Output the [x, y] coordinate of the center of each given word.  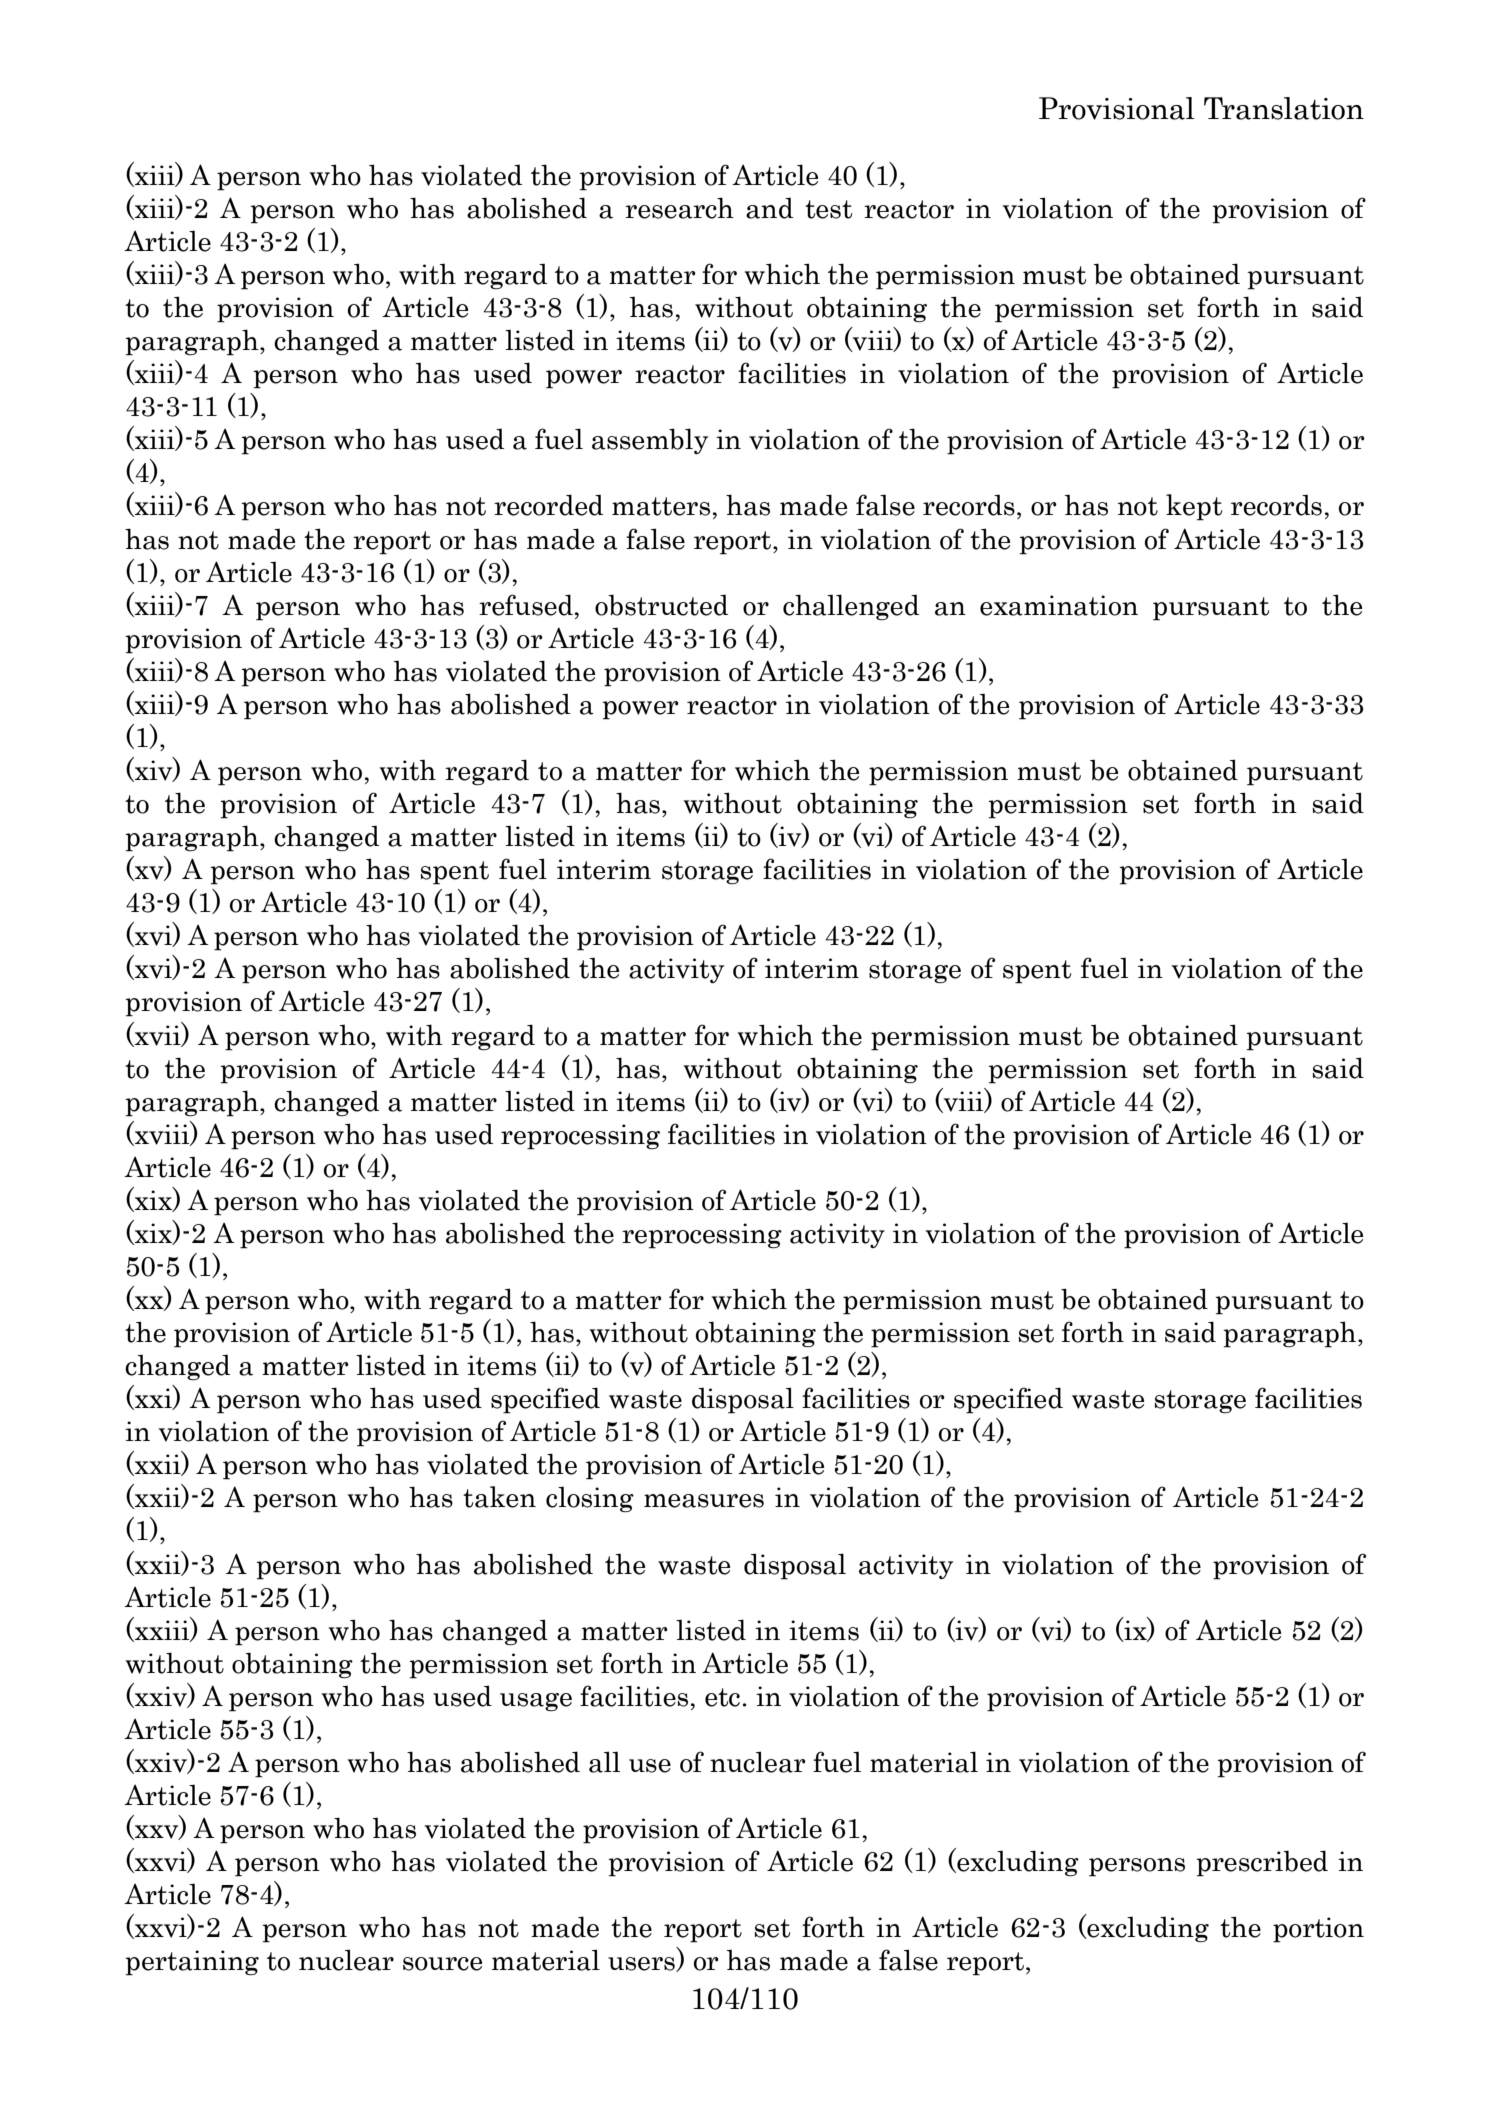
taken [499, 1497]
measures [704, 1501]
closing [590, 1499]
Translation [1284, 108]
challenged [851, 607]
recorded [548, 505]
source [442, 1964]
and [769, 208]
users [642, 1964]
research [679, 208]
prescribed [1262, 1863]
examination [1059, 605]
